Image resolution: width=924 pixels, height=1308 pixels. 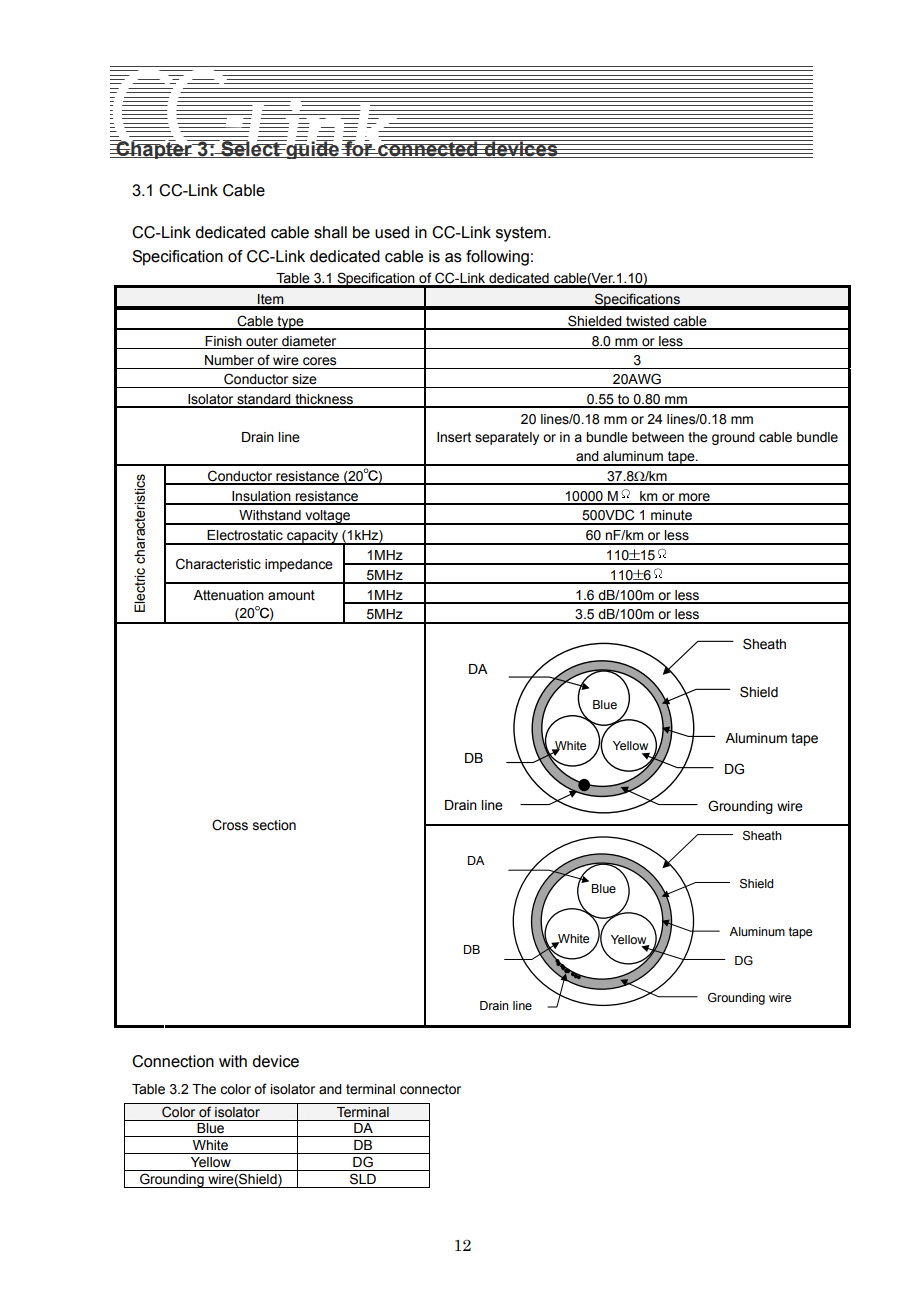 What do you see at coordinates (291, 595) in the image?
I see `amount` at bounding box center [291, 595].
